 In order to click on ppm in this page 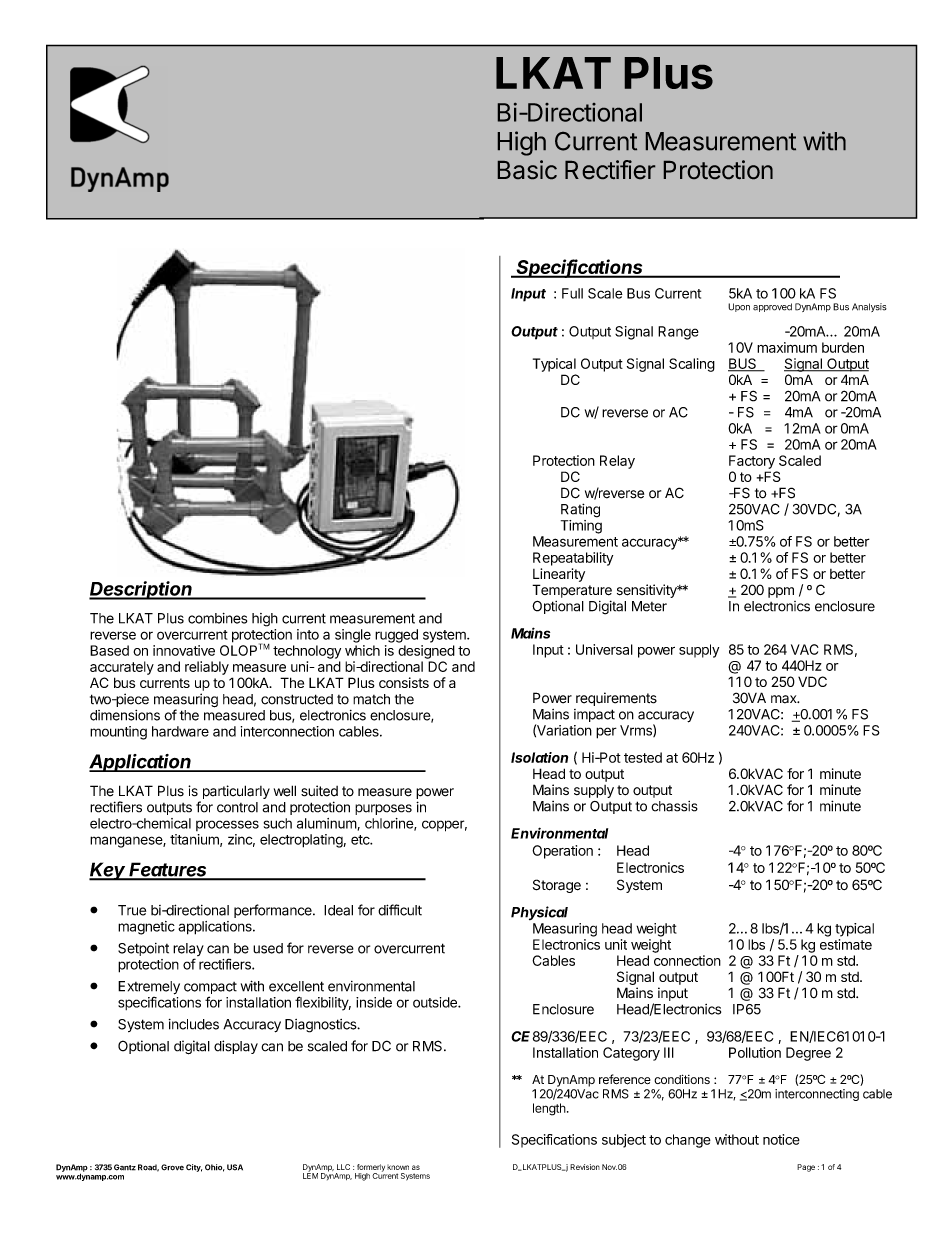, I will do `click(781, 592)`.
